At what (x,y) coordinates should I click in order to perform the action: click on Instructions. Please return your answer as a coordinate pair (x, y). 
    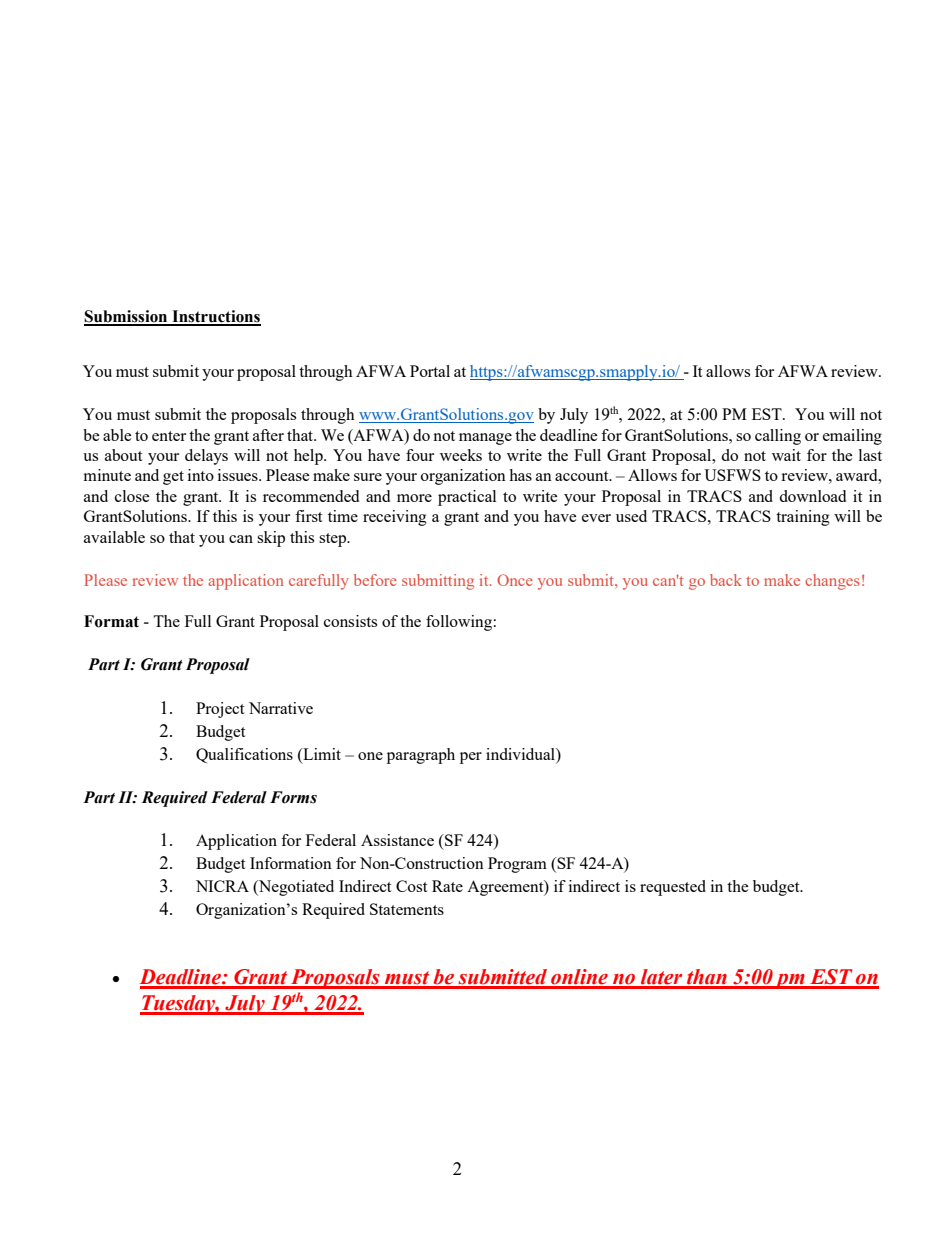
    Looking at the image, I should click on (215, 317).
